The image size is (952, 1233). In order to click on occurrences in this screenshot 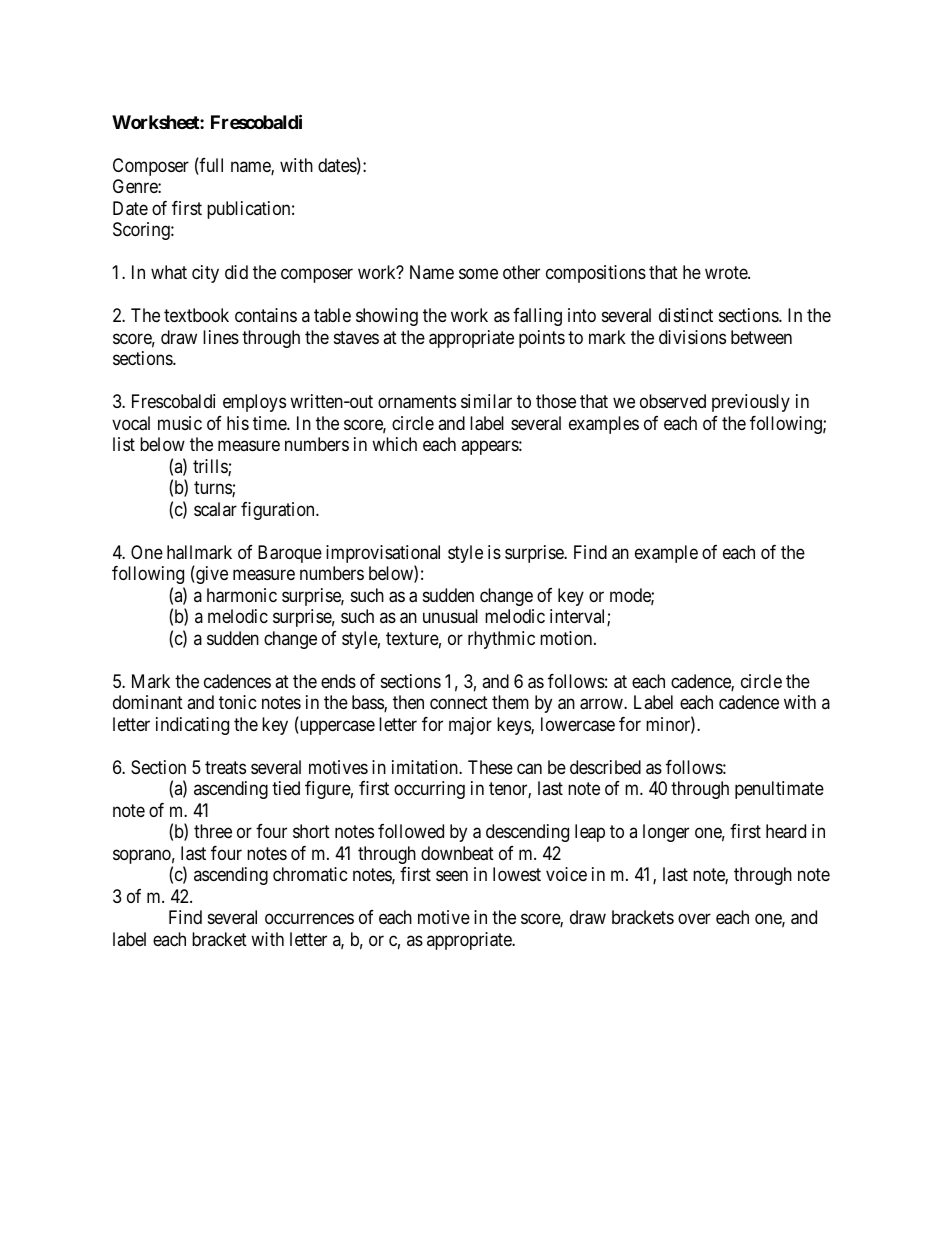, I will do `click(309, 918)`.
